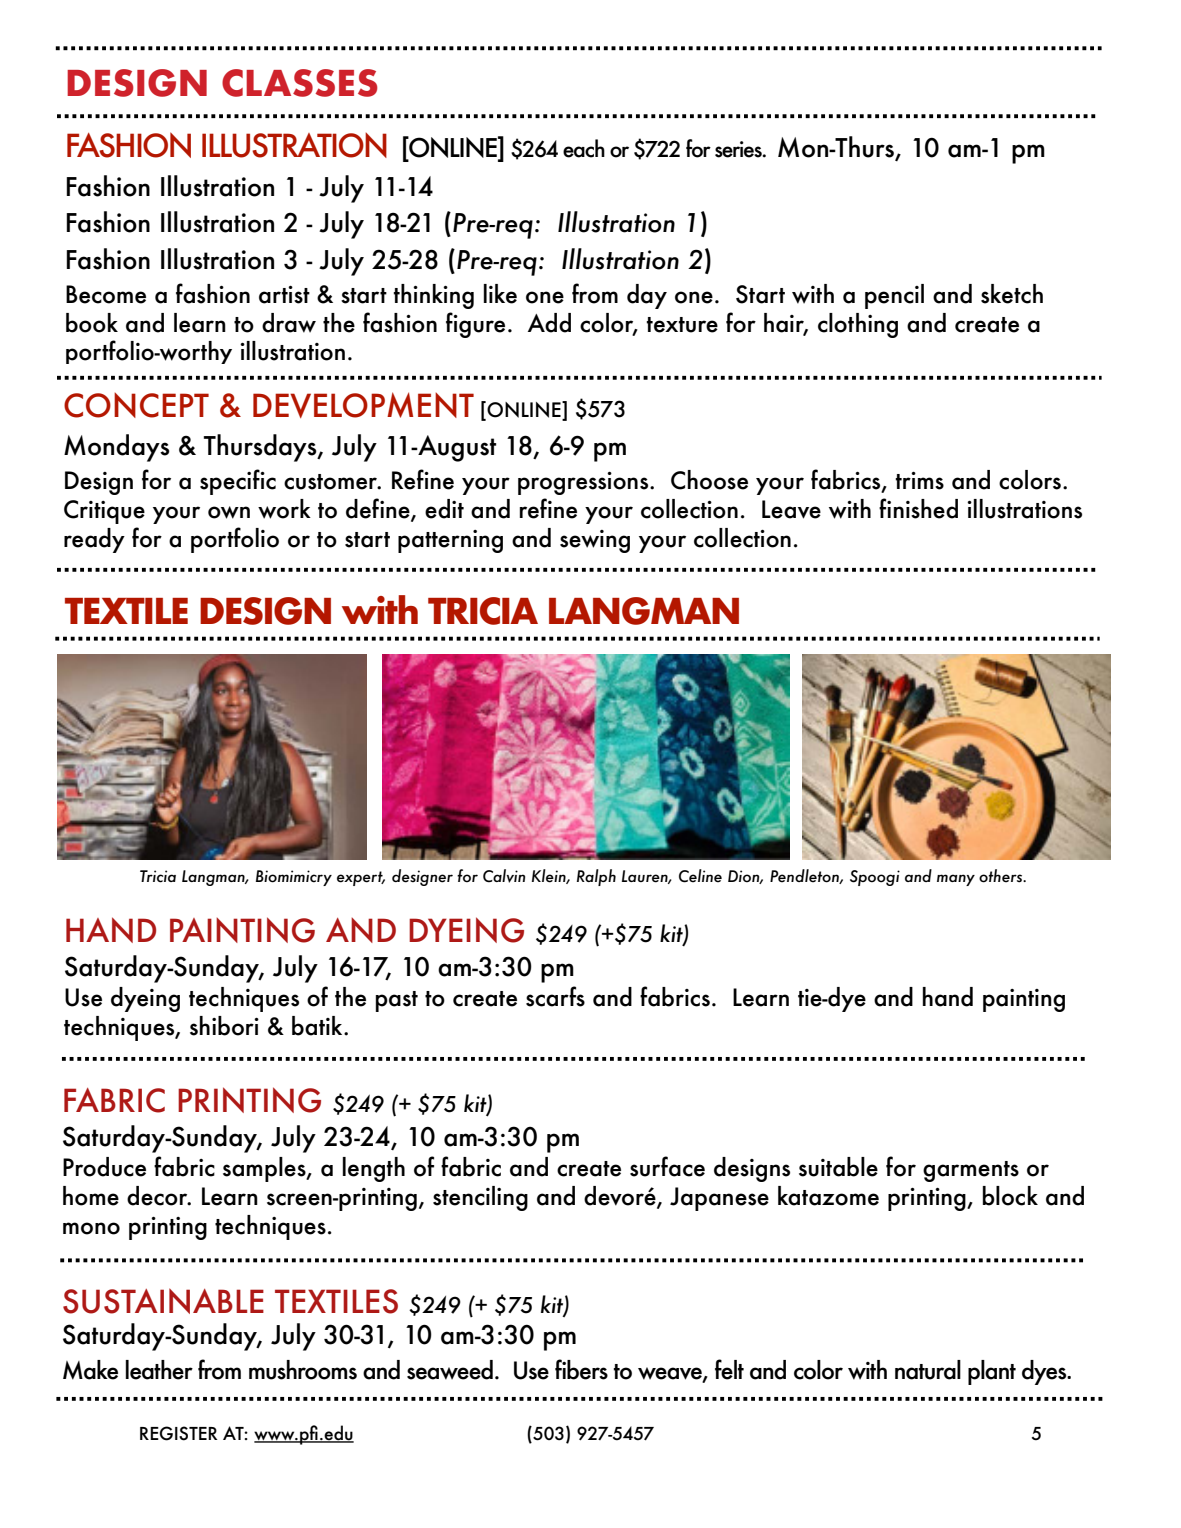 Image resolution: width=1181 pixels, height=1528 pixels. What do you see at coordinates (584, 148) in the screenshot?
I see `each` at bounding box center [584, 148].
